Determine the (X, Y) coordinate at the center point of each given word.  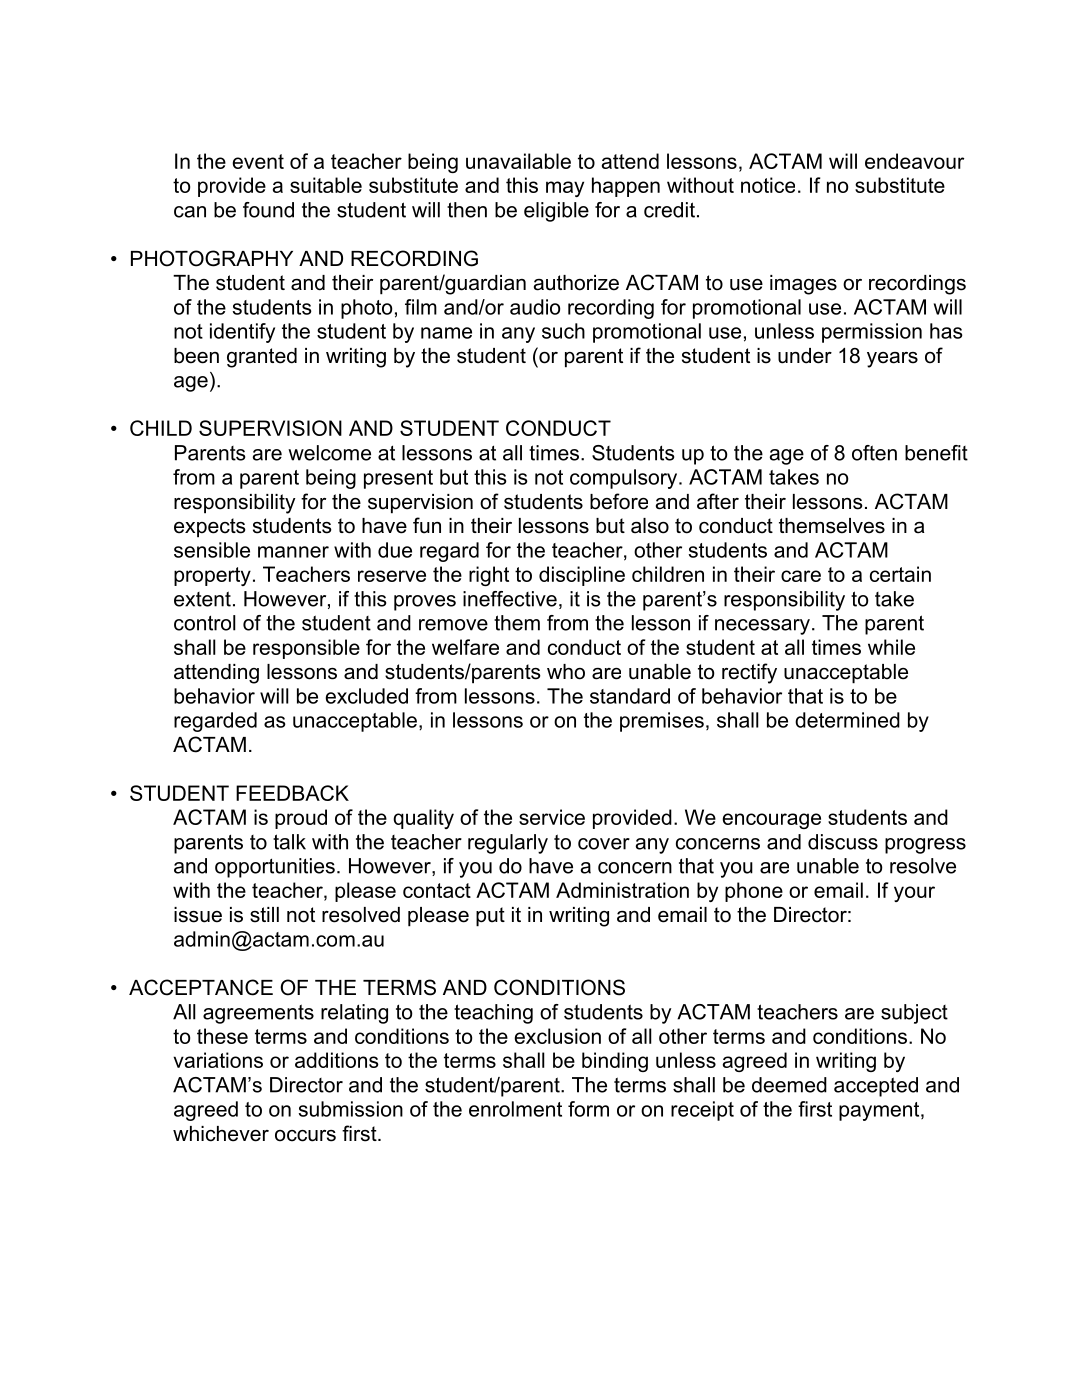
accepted (876, 1087)
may (565, 189)
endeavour (914, 161)
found (268, 210)
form (588, 1109)
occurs (305, 1136)
